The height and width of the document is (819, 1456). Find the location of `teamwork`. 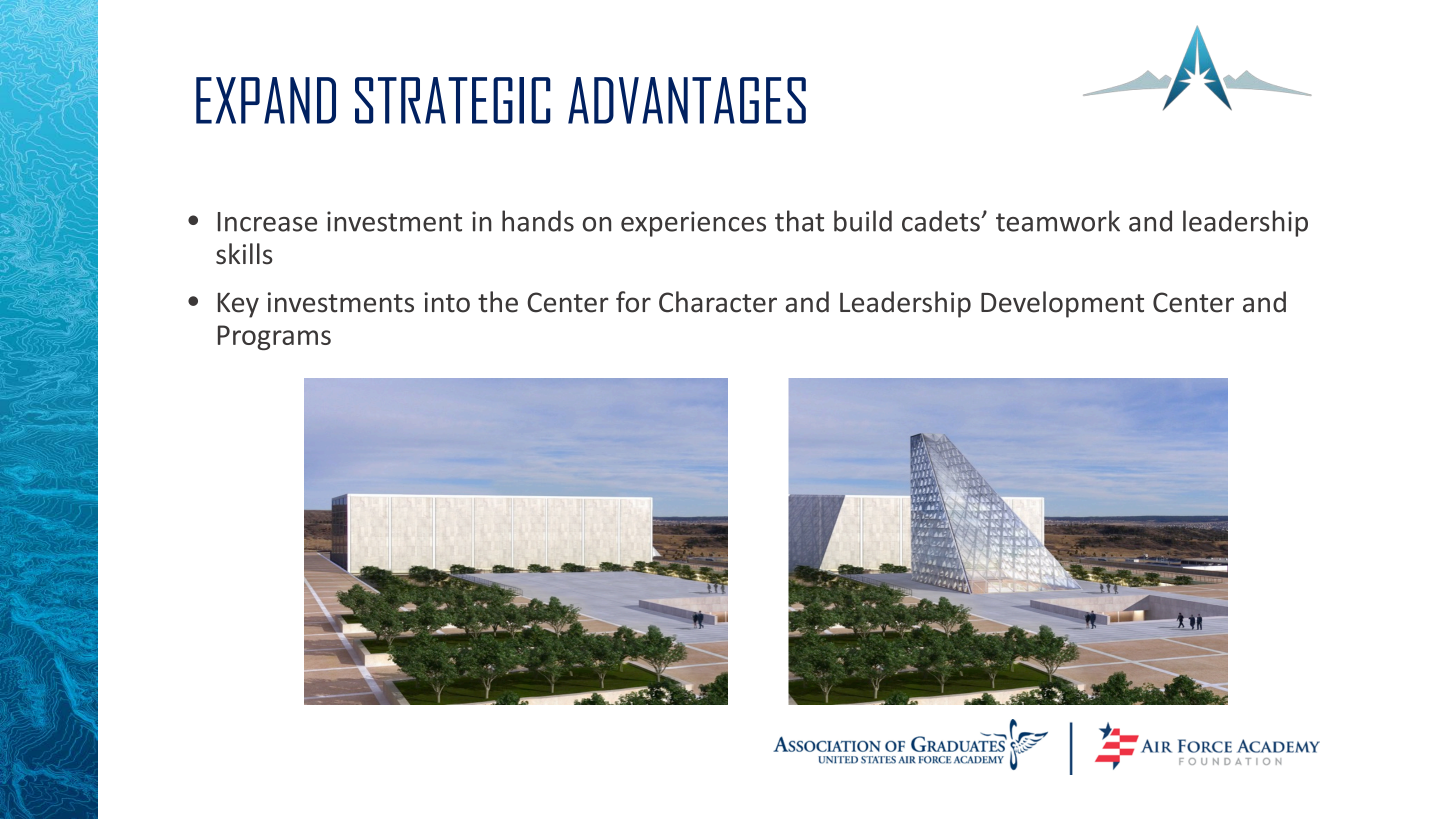

teamwork is located at coordinates (1058, 221).
